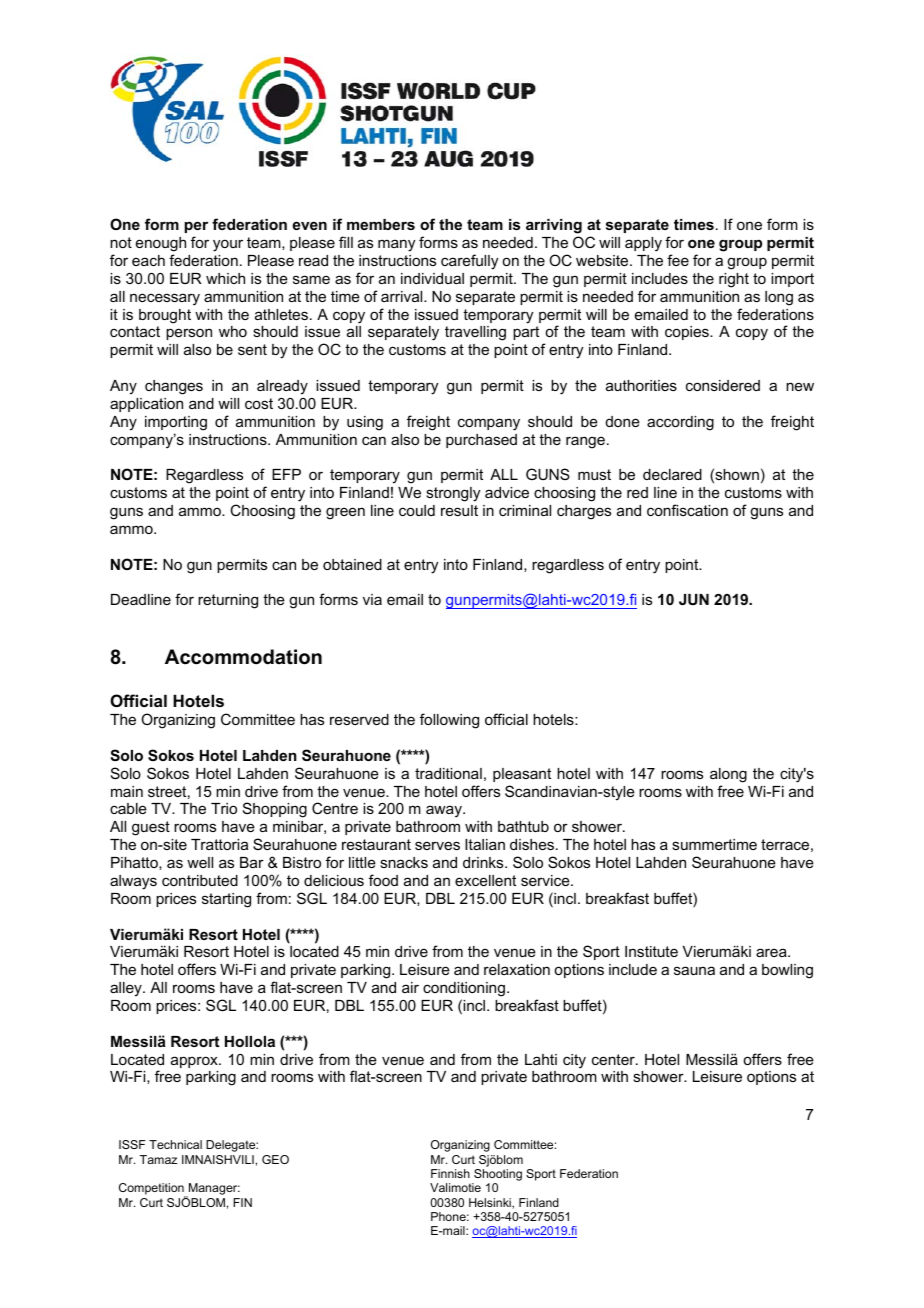 The width and height of the page is (924, 1308). I want to click on Manager, so click(213, 1190).
